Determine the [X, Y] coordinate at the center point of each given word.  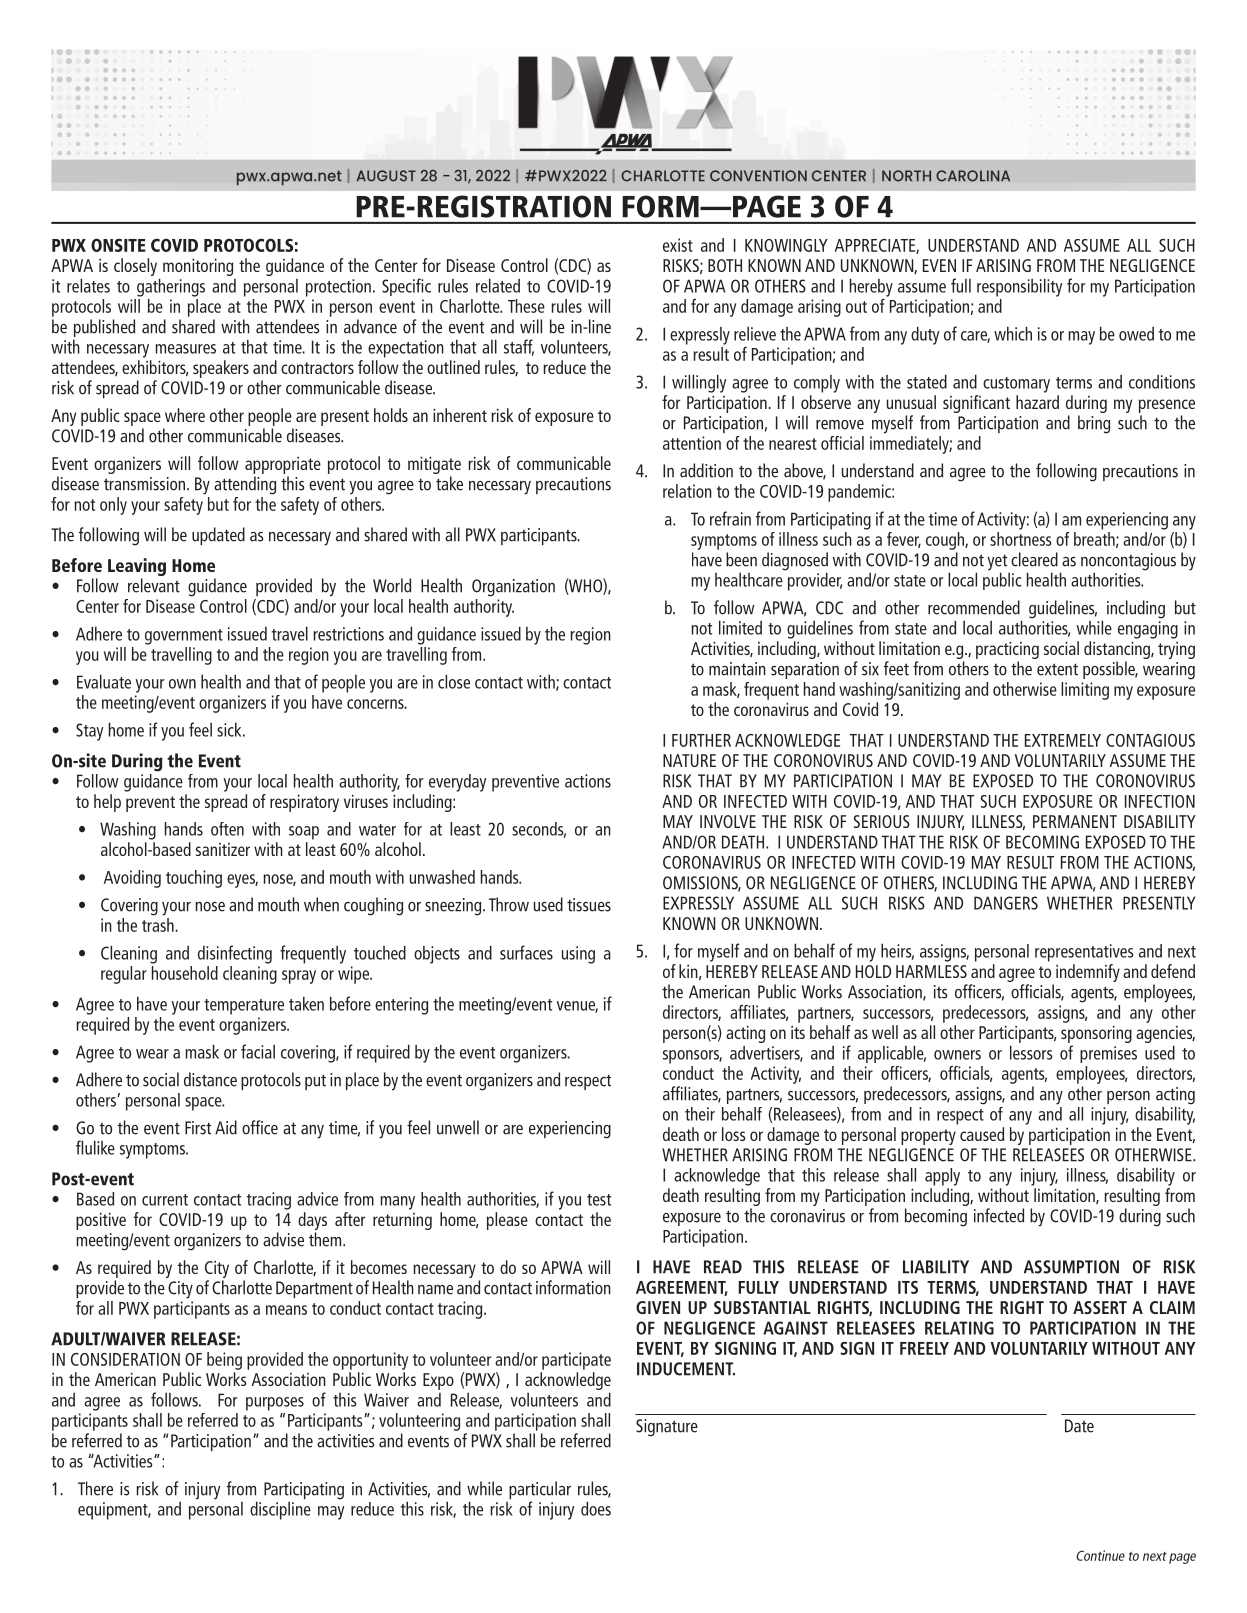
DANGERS [1006, 903]
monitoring [198, 267]
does [596, 1508]
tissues [589, 905]
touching [194, 879]
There [95, 1488]
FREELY [924, 1348]
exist [678, 245]
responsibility [1019, 287]
